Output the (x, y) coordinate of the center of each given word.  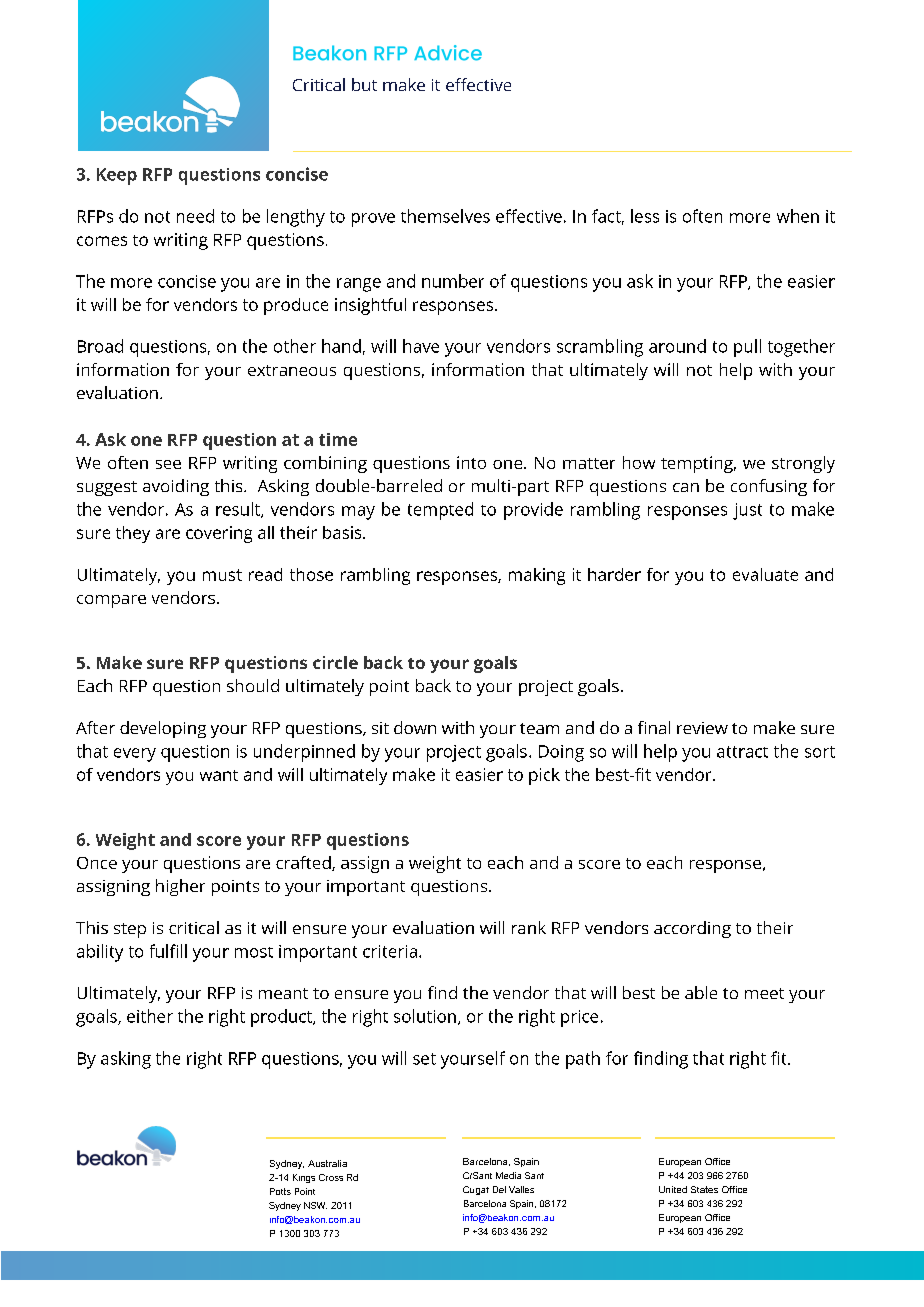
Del (499, 1189)
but (364, 84)
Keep (117, 176)
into (471, 462)
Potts (280, 1191)
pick (544, 776)
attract (742, 752)
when (798, 216)
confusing (769, 487)
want (219, 775)
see (168, 464)
